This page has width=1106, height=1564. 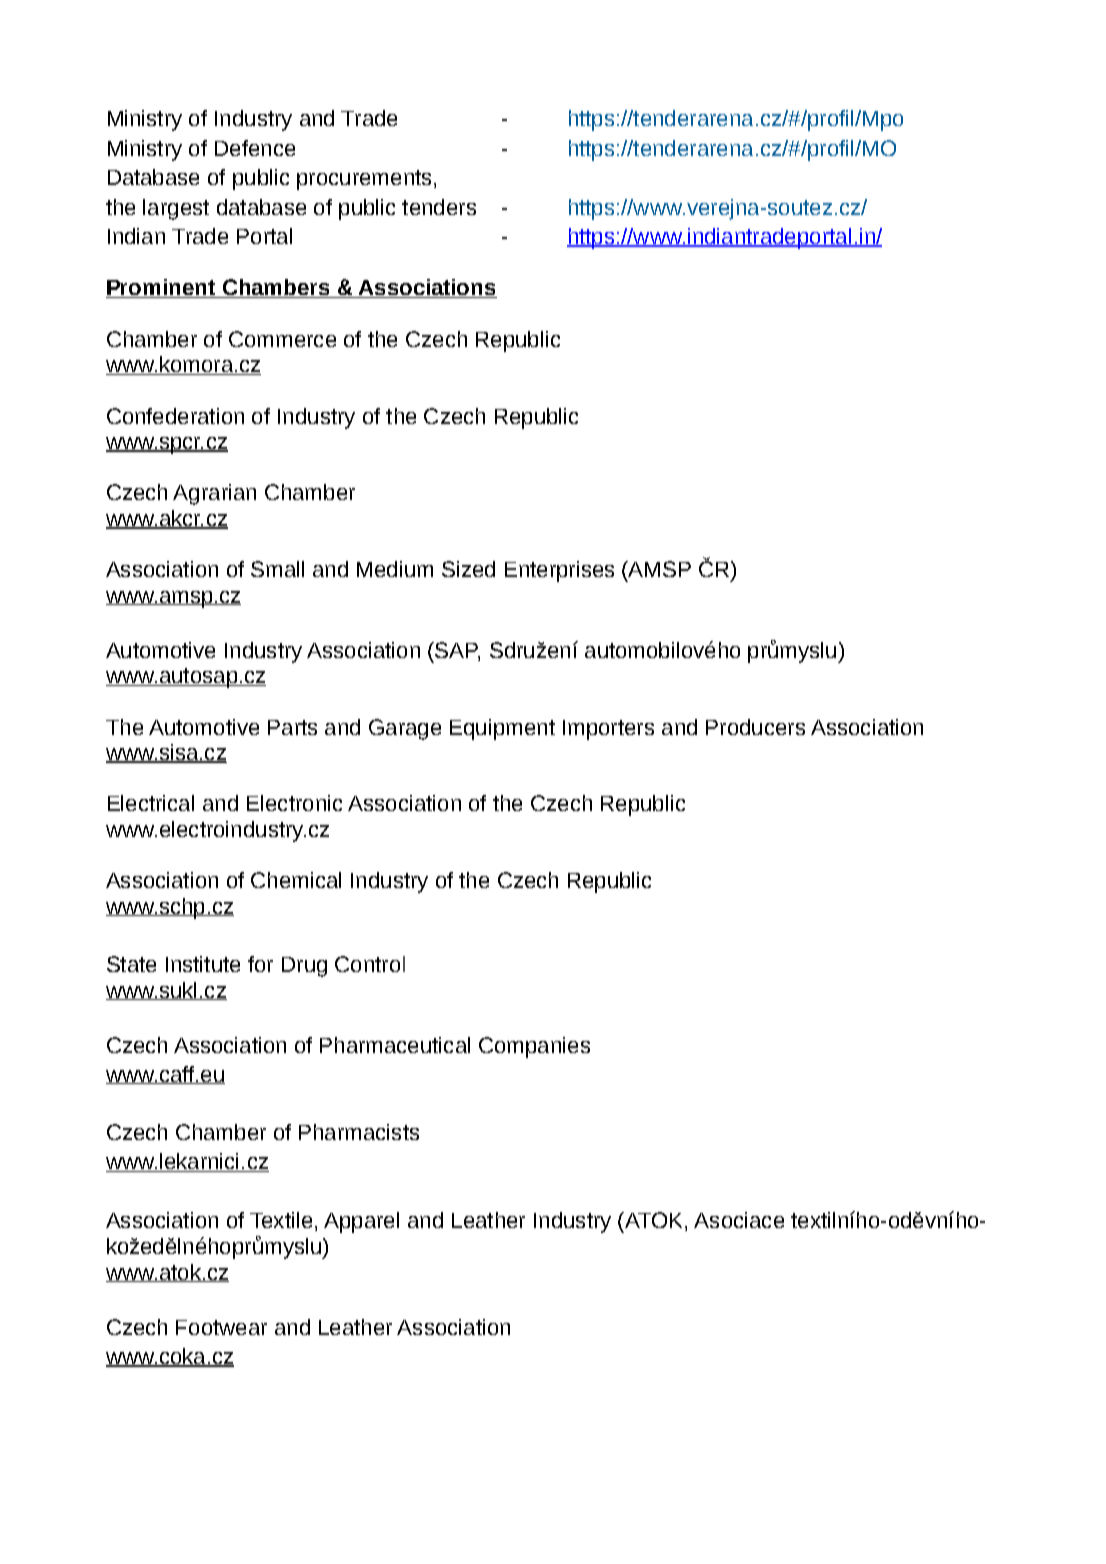 I want to click on largest, so click(x=176, y=209).
